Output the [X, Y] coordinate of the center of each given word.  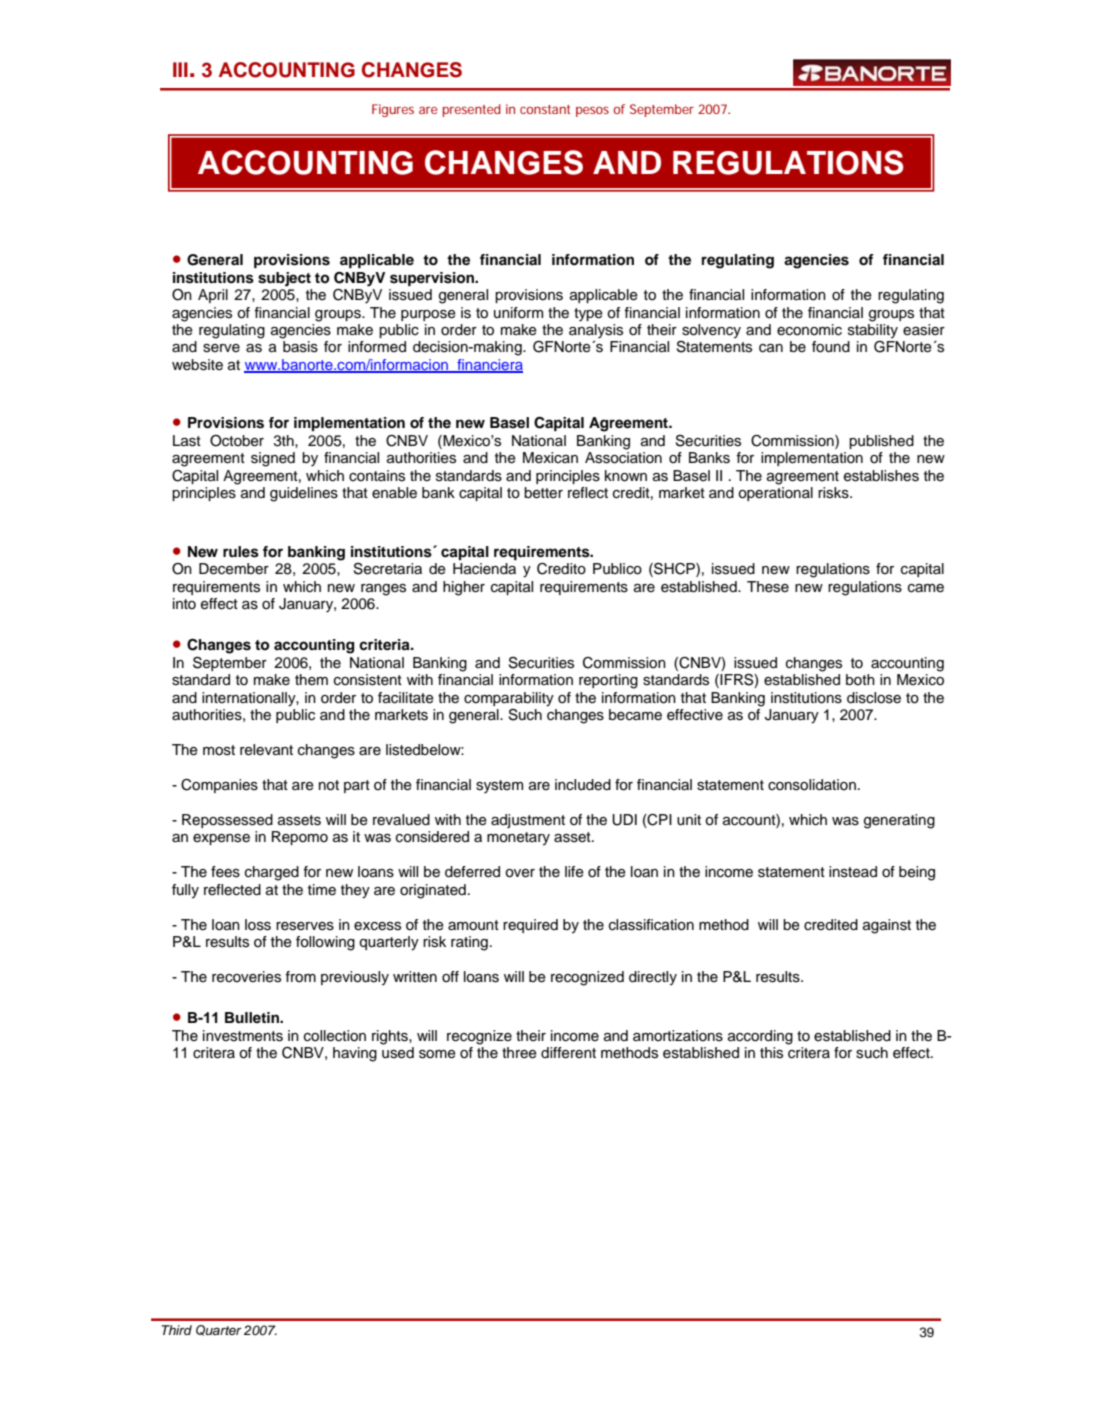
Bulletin [253, 1017]
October [237, 441]
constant [545, 109]
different [568, 1053]
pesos [592, 111]
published [881, 442]
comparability [509, 699]
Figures [393, 110]
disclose [874, 698]
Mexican [550, 457]
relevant [266, 750]
